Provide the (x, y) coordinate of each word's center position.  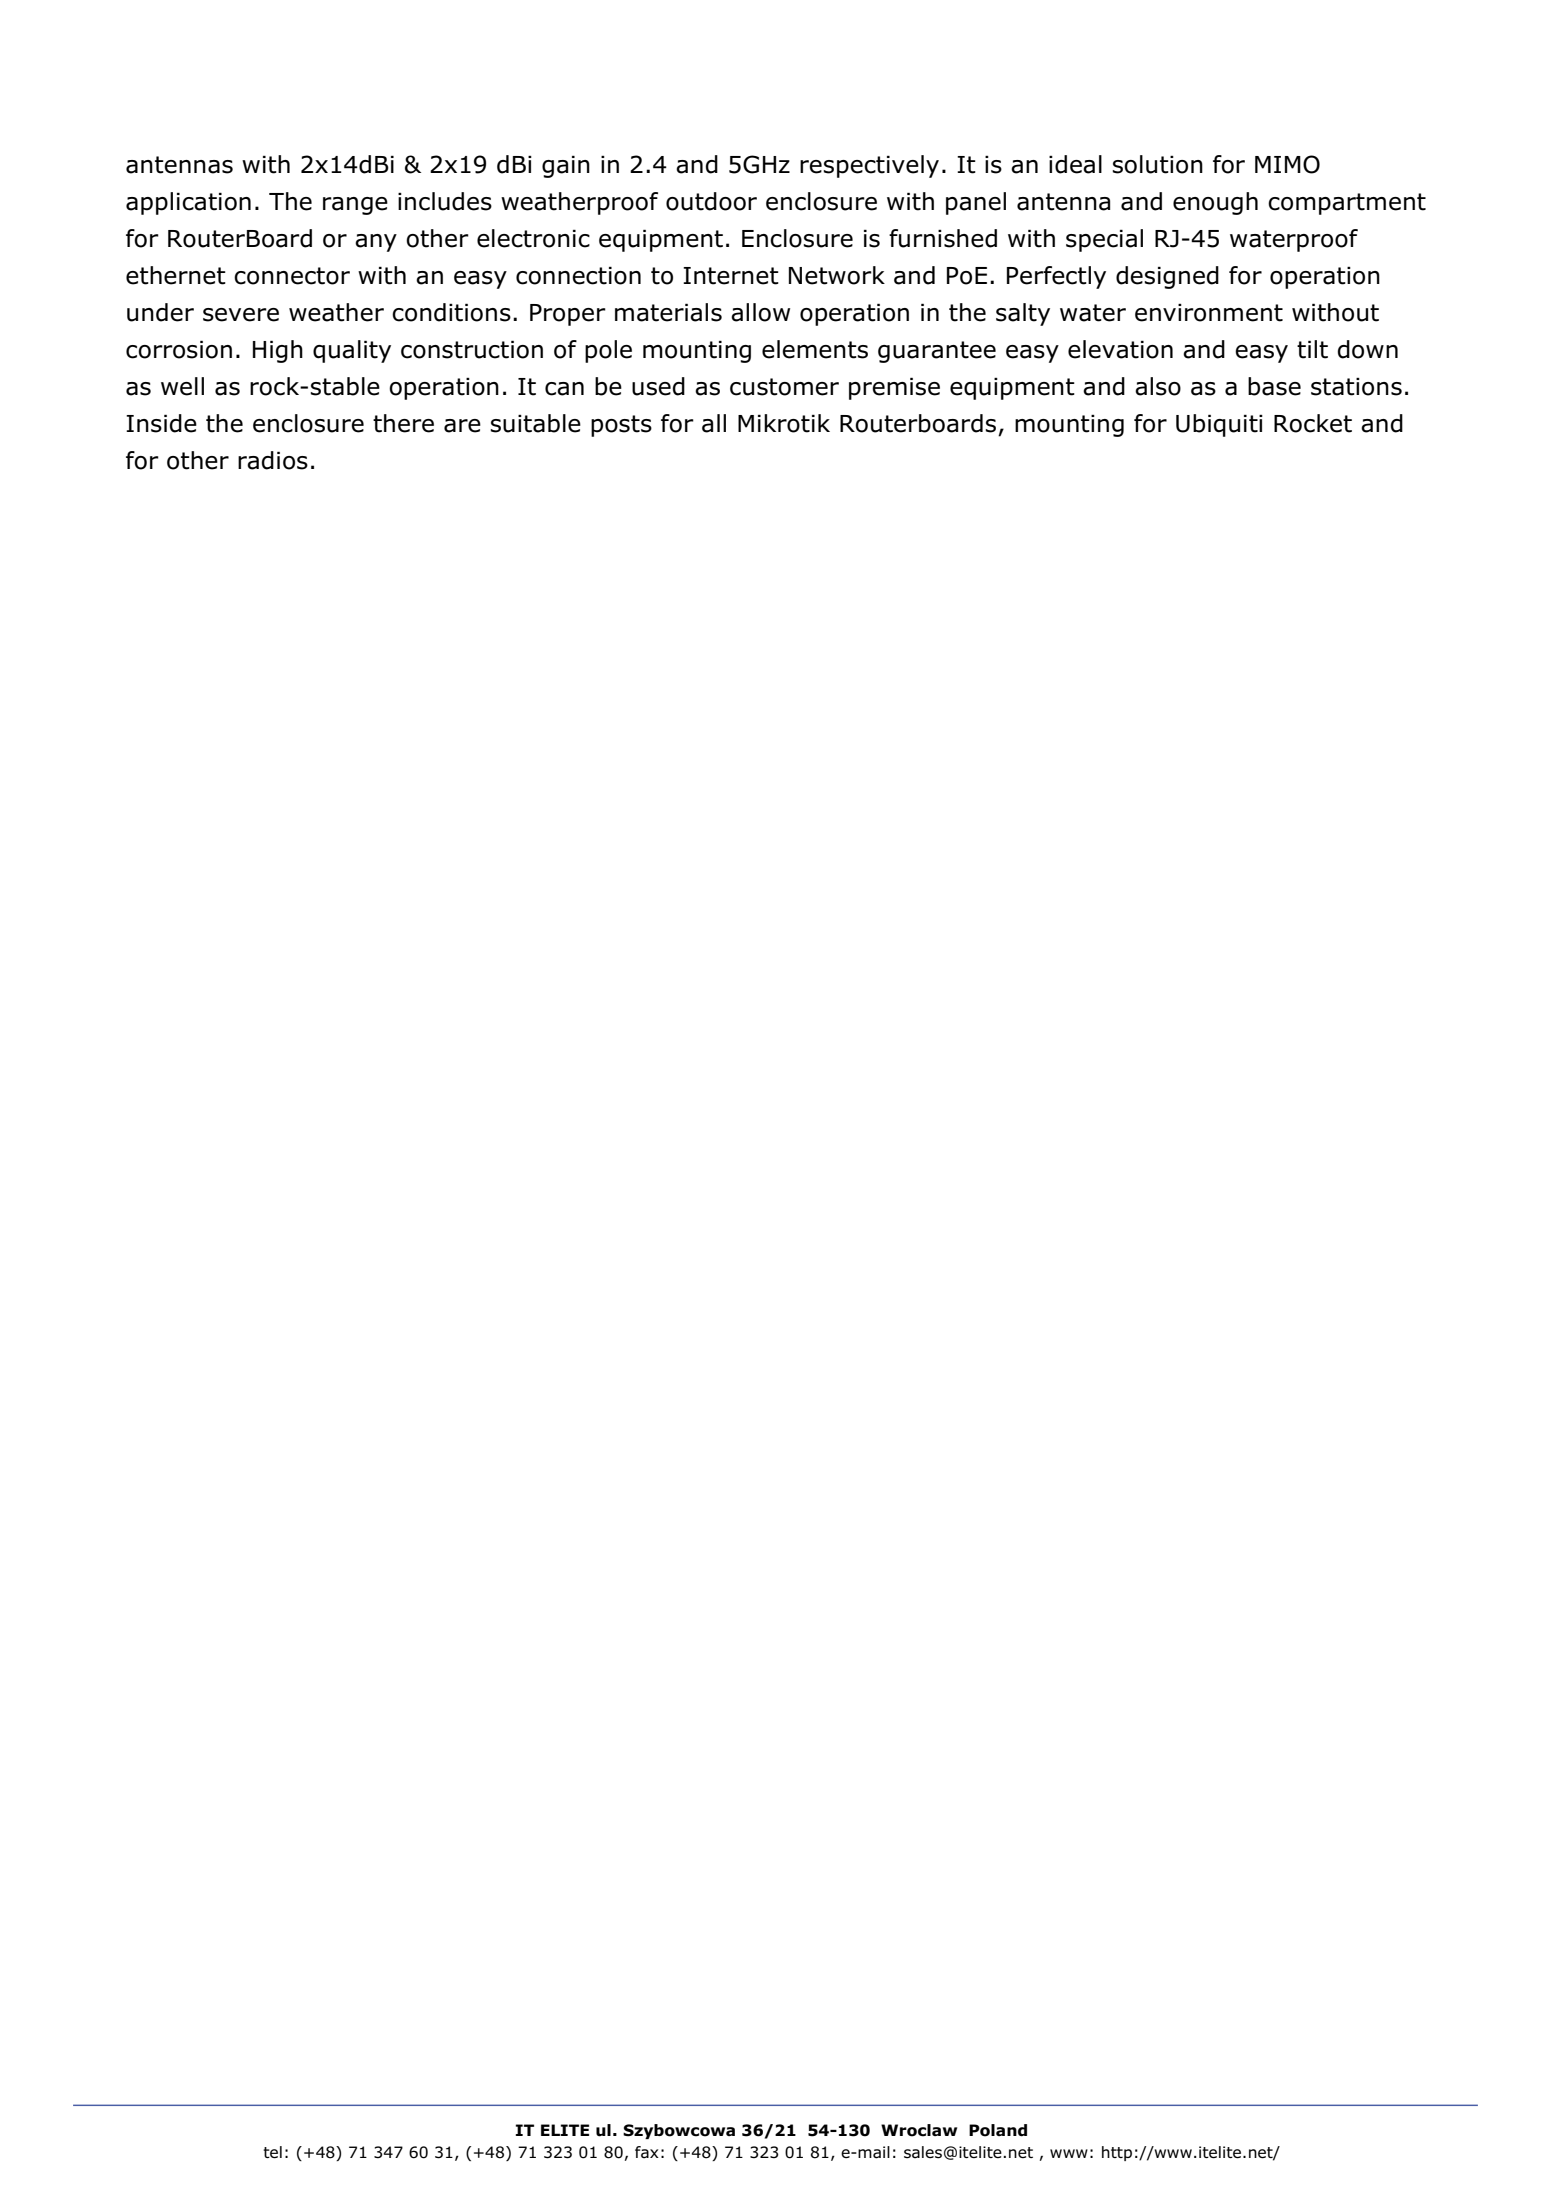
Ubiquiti (1219, 425)
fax (647, 2152)
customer (784, 387)
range (355, 206)
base (1274, 386)
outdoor (711, 201)
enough (1215, 203)
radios (273, 460)
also (1158, 386)
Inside (161, 423)
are (462, 426)
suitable (536, 423)
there (403, 423)
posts (621, 426)
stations (1356, 386)
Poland (998, 2130)
